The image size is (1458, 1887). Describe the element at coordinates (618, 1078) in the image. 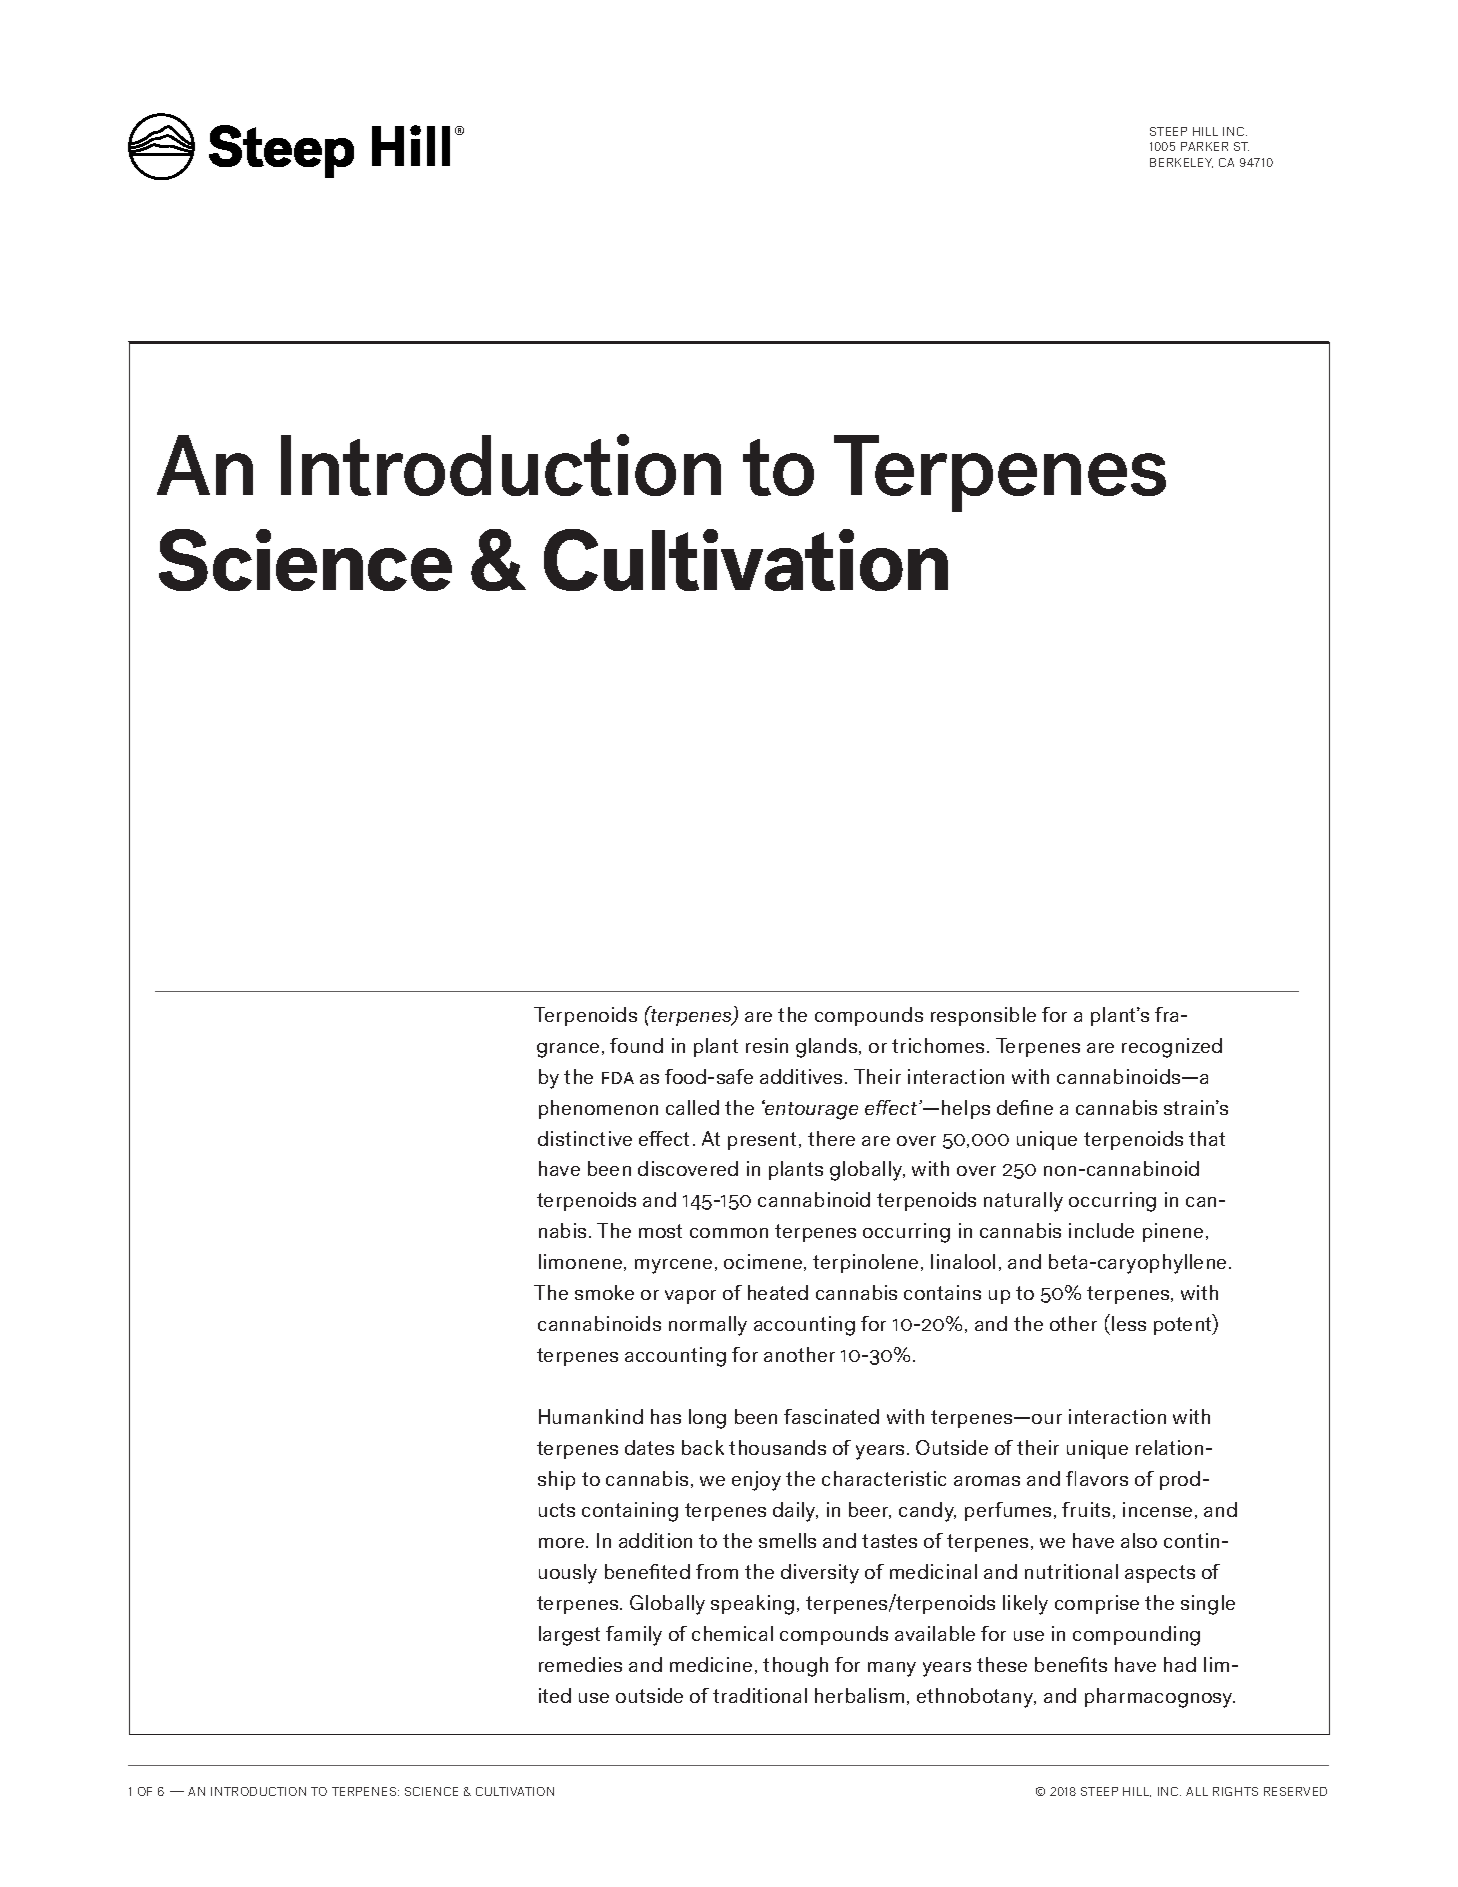

I see `fda` at that location.
